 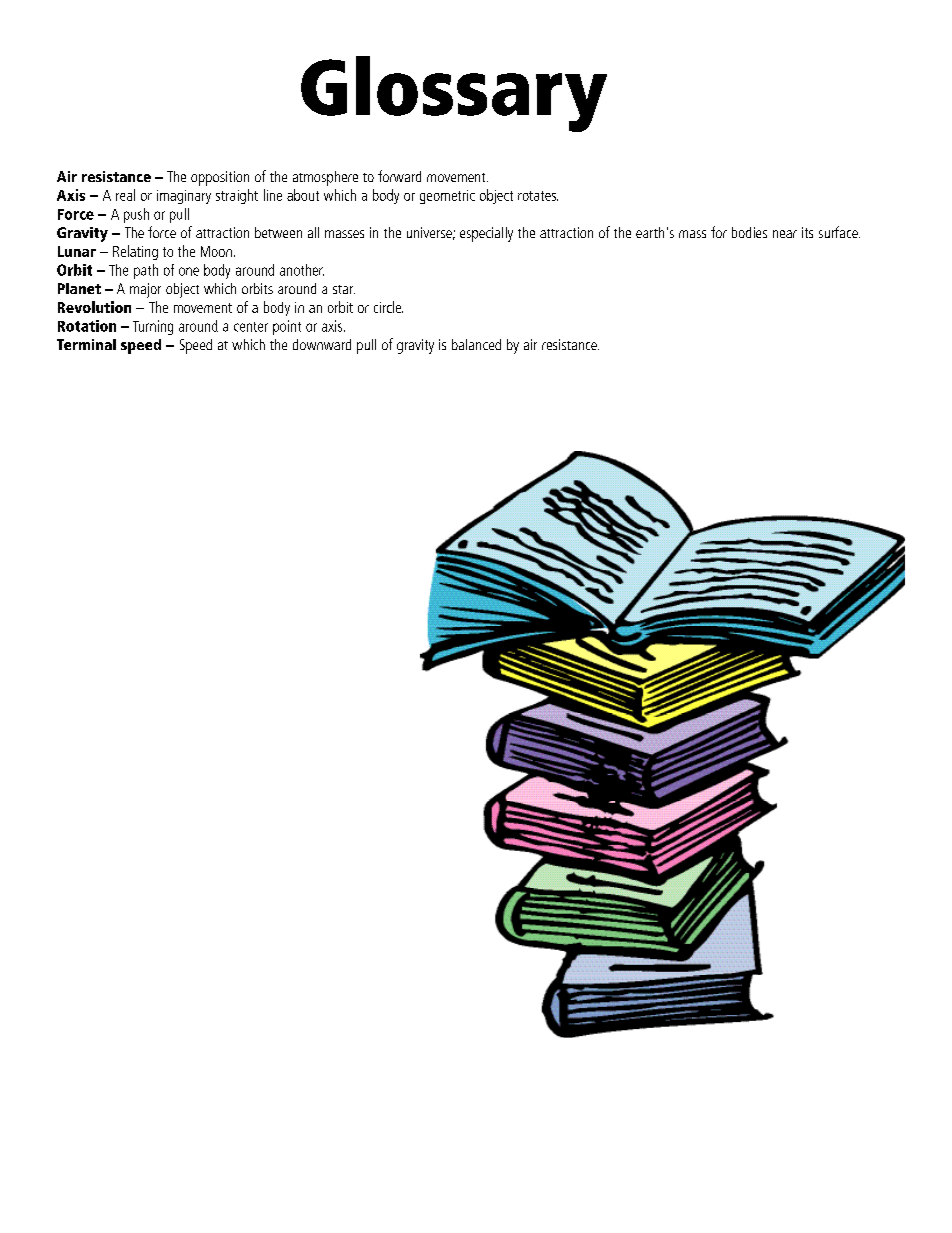 What do you see at coordinates (749, 232) in the screenshot?
I see `bodies` at bounding box center [749, 232].
